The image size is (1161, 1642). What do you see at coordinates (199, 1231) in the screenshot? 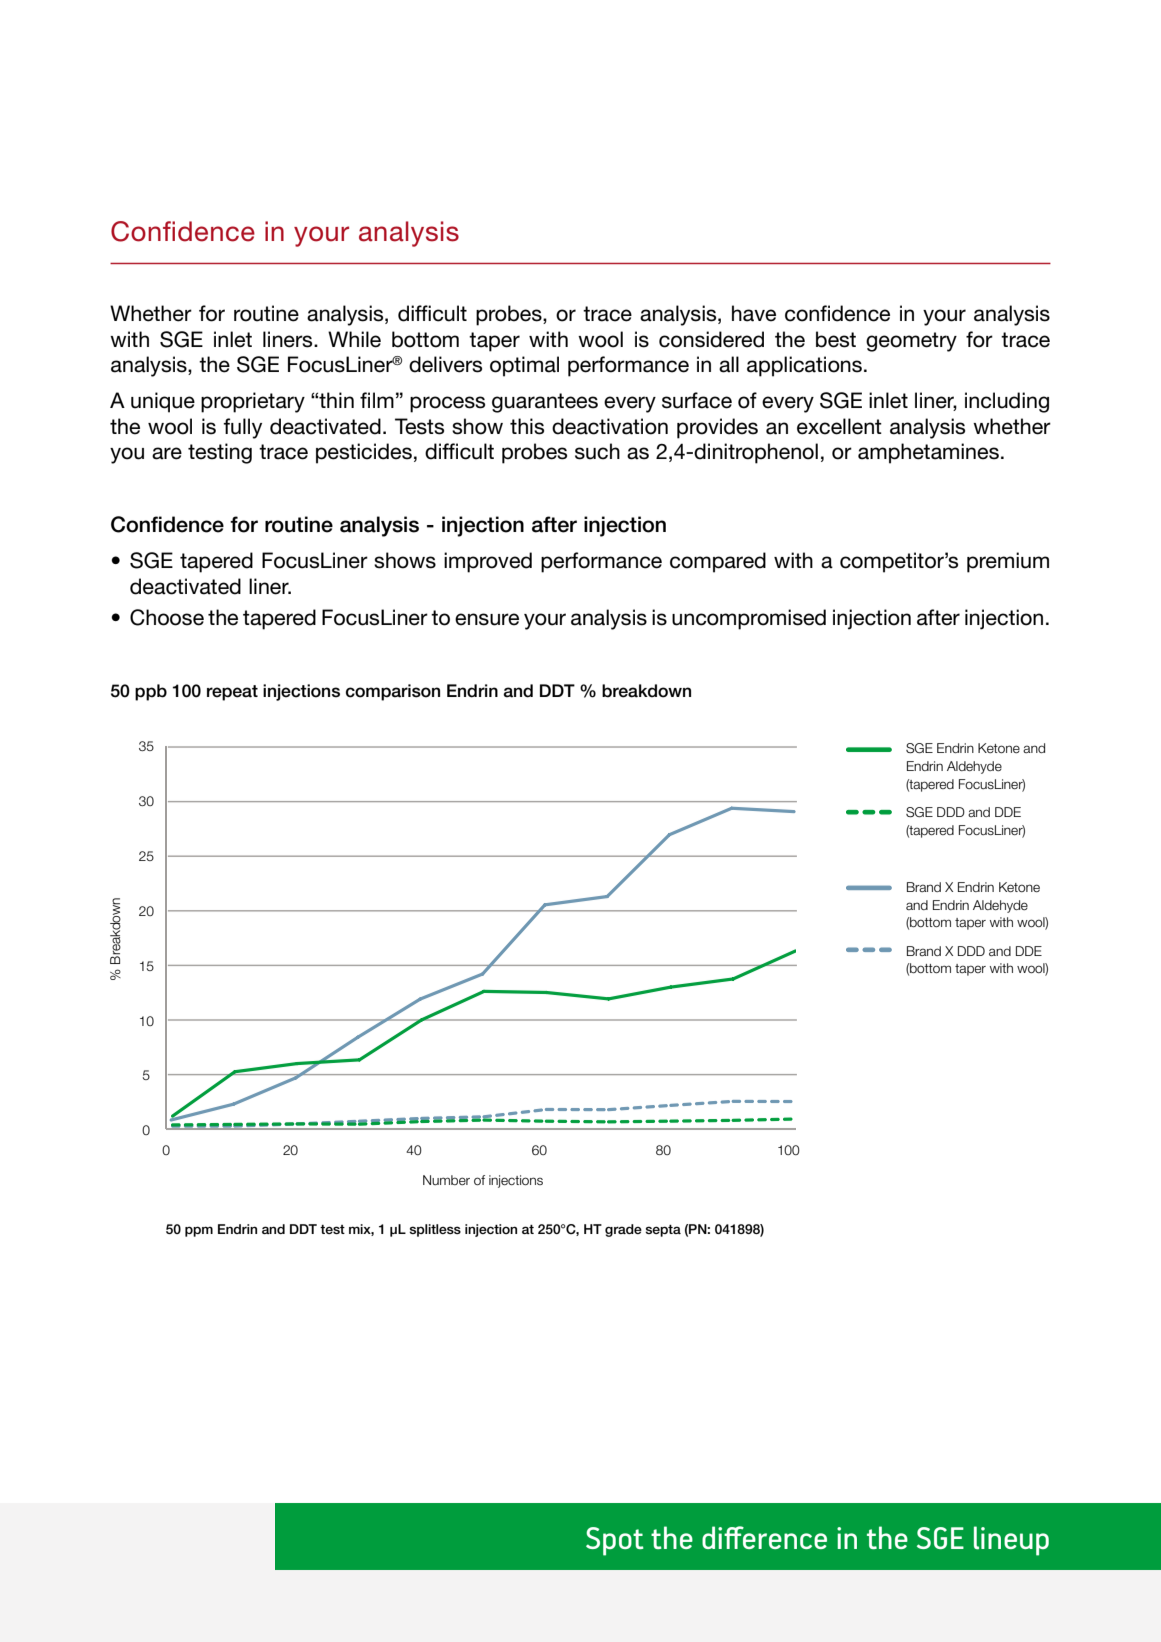
I see `ppm` at bounding box center [199, 1231].
